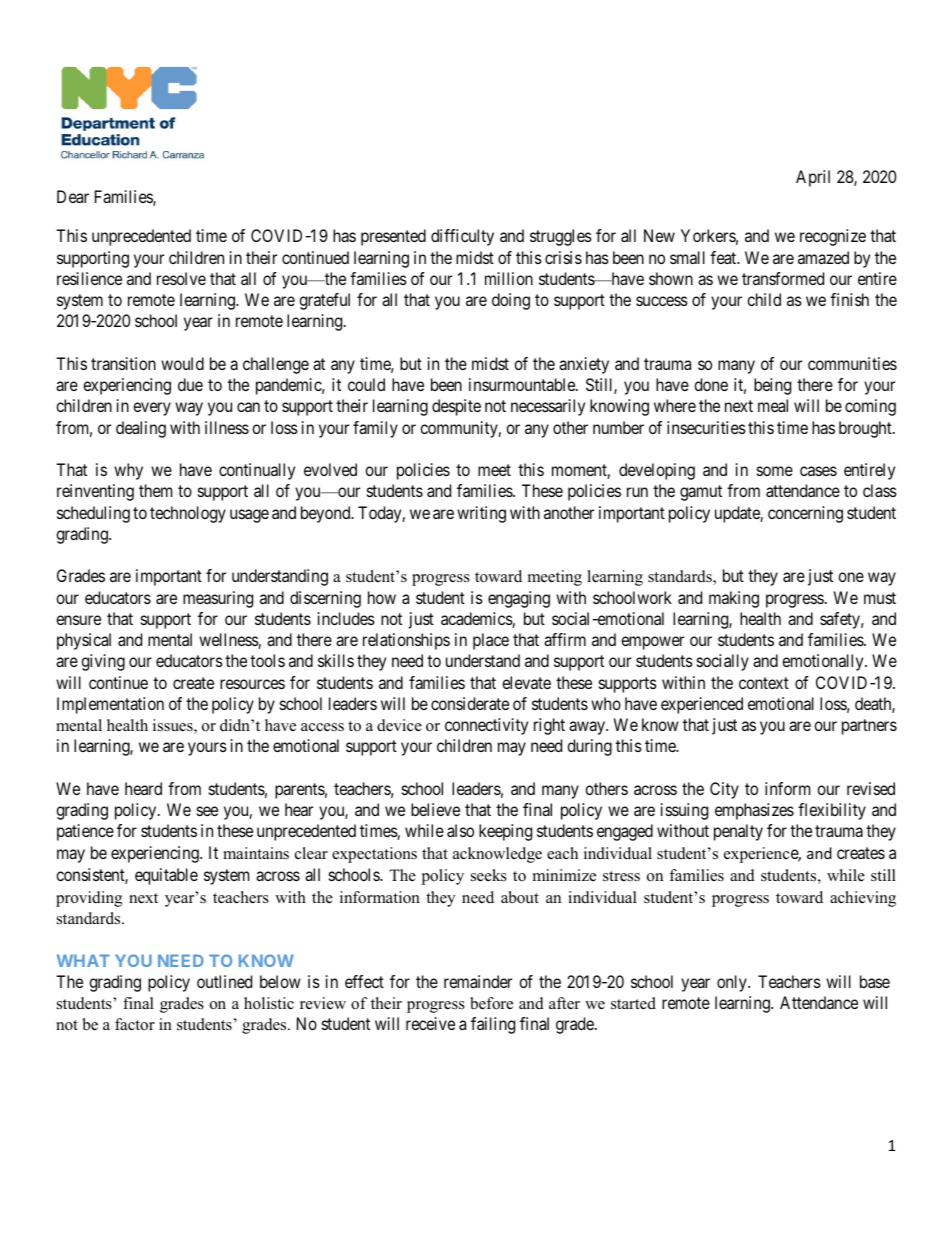  Describe the element at coordinates (486, 726) in the document. I see `connectivity` at that location.
